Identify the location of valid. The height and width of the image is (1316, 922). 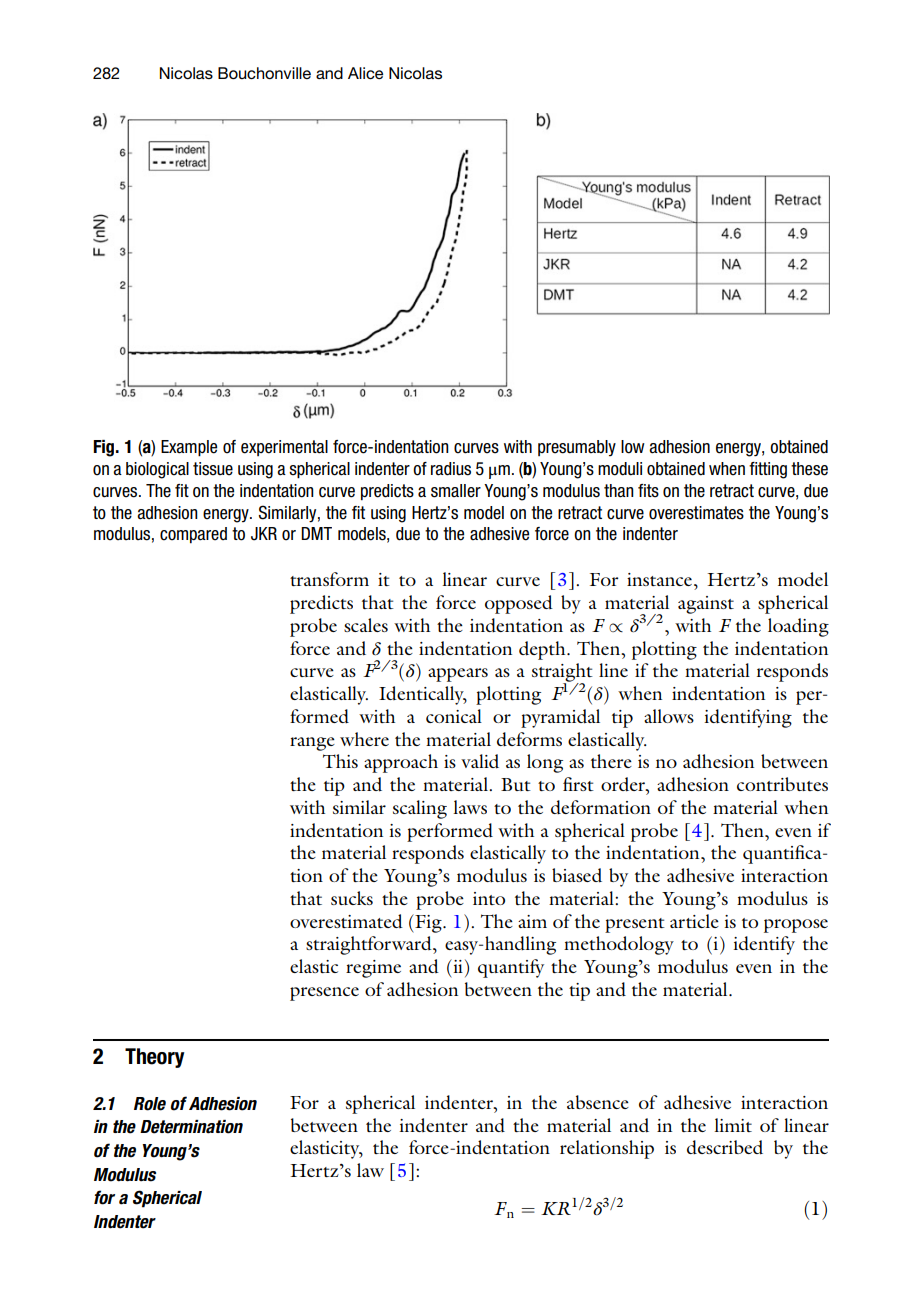
(480, 761).
